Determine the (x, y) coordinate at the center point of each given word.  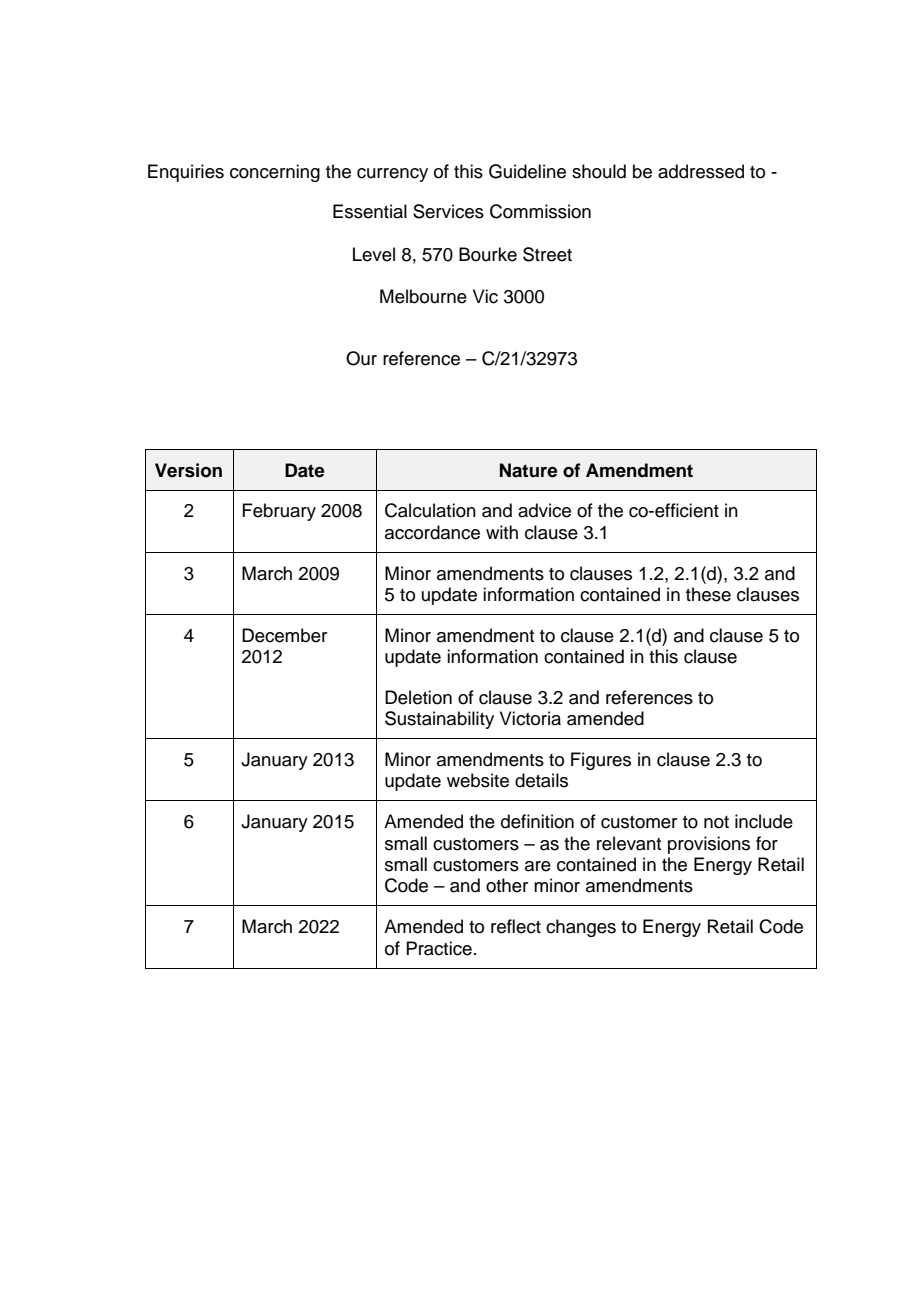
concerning (275, 173)
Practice (439, 948)
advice (544, 510)
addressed (701, 171)
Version (188, 470)
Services (448, 211)
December (284, 635)
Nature (529, 470)
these (708, 594)
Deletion (418, 697)
